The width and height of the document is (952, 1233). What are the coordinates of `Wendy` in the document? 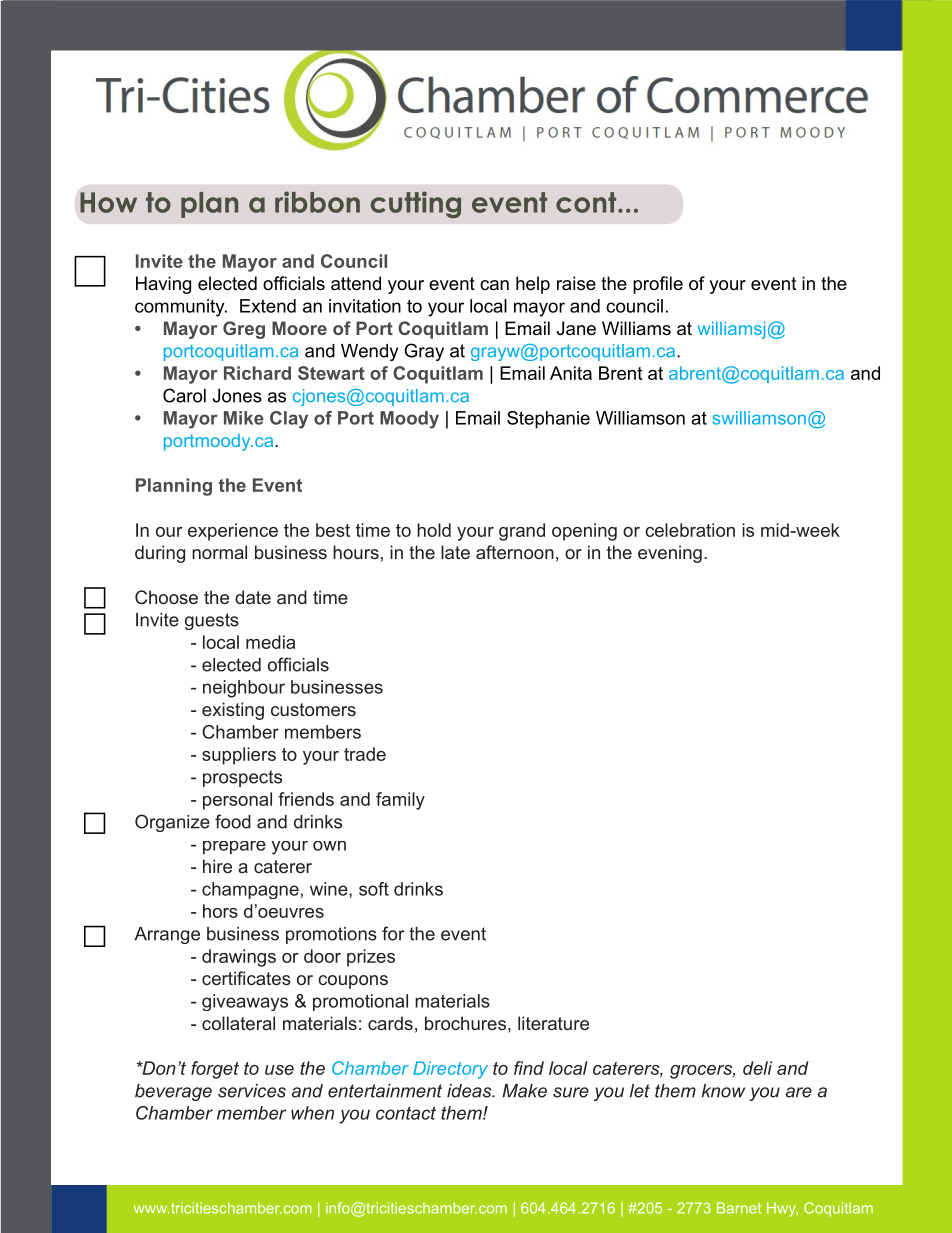 It's located at (369, 352).
